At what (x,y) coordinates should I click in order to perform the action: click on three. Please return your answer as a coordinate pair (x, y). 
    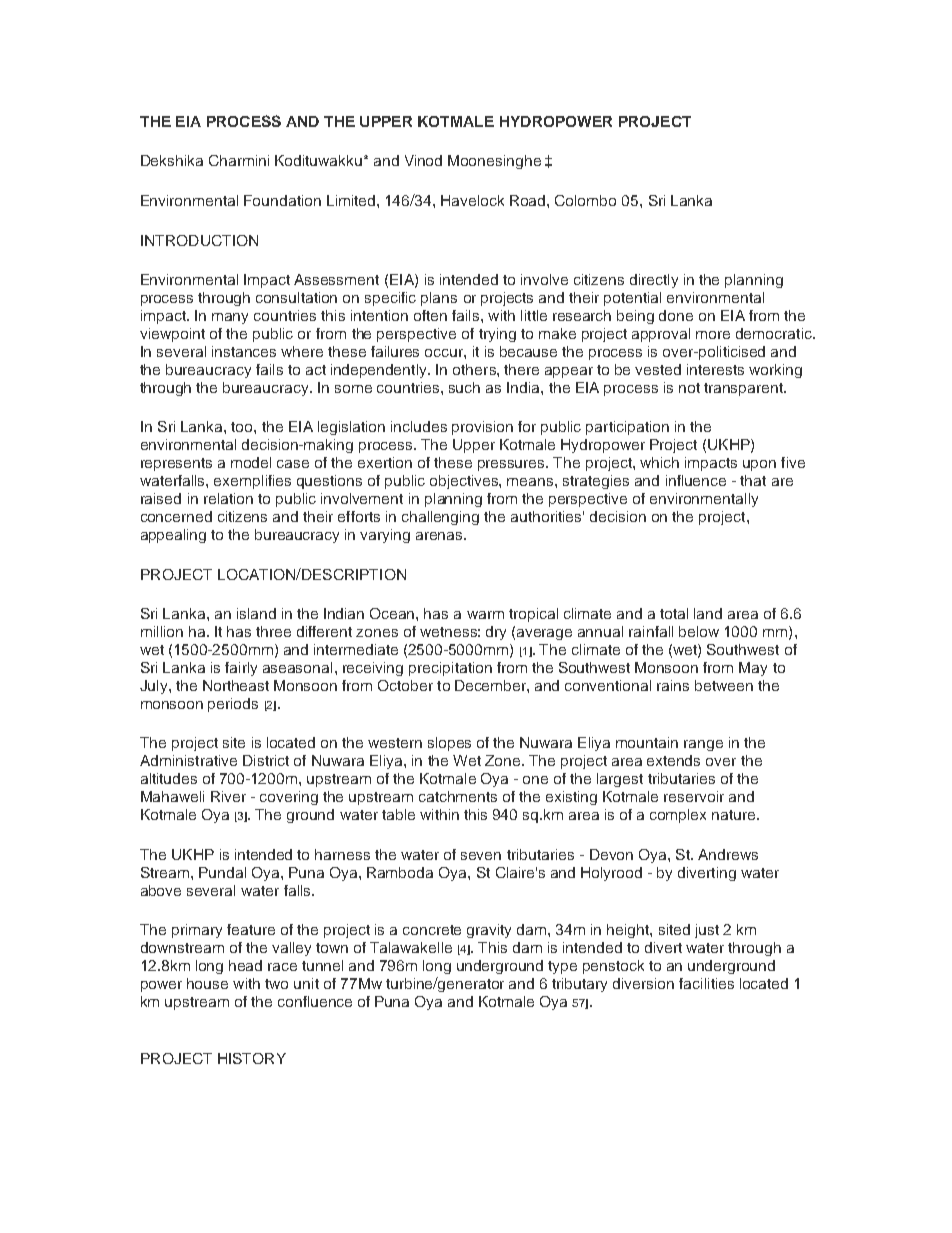
    Looking at the image, I should click on (273, 631).
